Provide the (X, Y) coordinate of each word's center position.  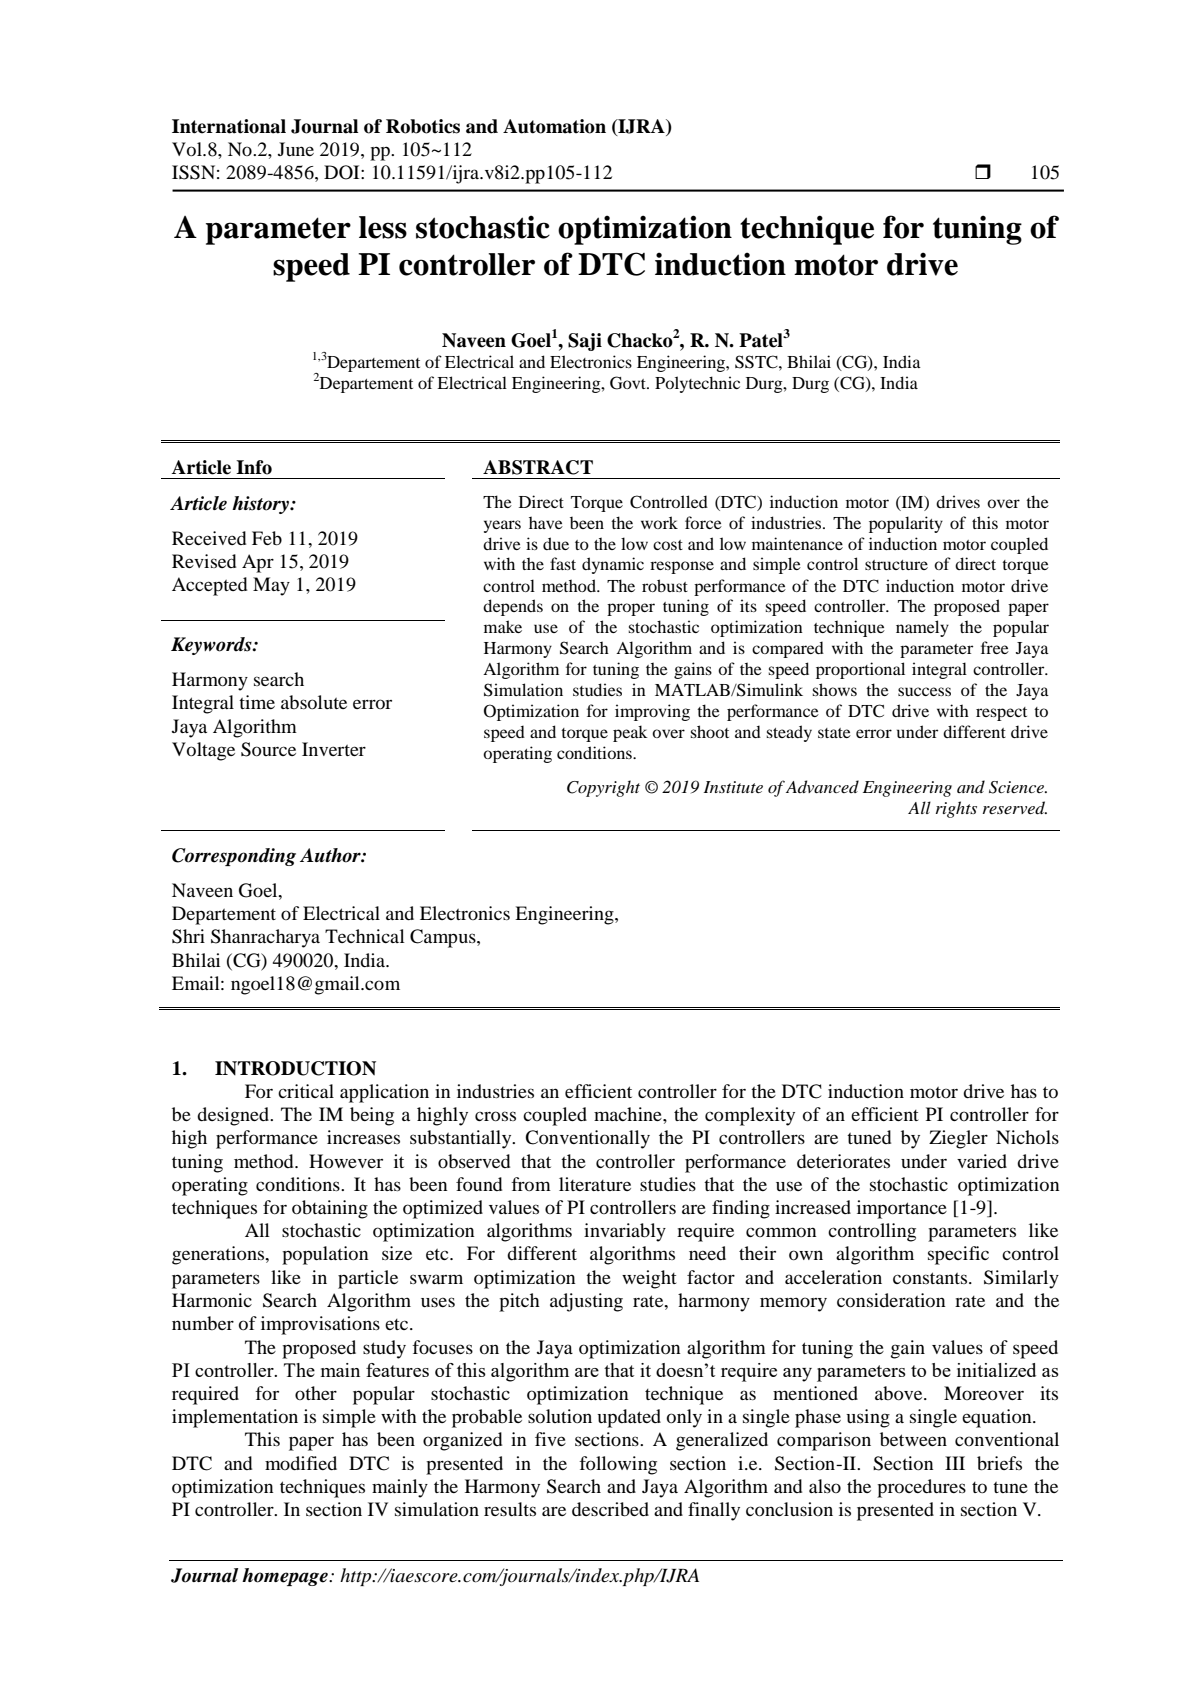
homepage (286, 1577)
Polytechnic (697, 384)
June (296, 149)
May (271, 586)
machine (629, 1114)
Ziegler (958, 1139)
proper (631, 609)
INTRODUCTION (295, 1068)
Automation (554, 126)
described (610, 1509)
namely (922, 628)
